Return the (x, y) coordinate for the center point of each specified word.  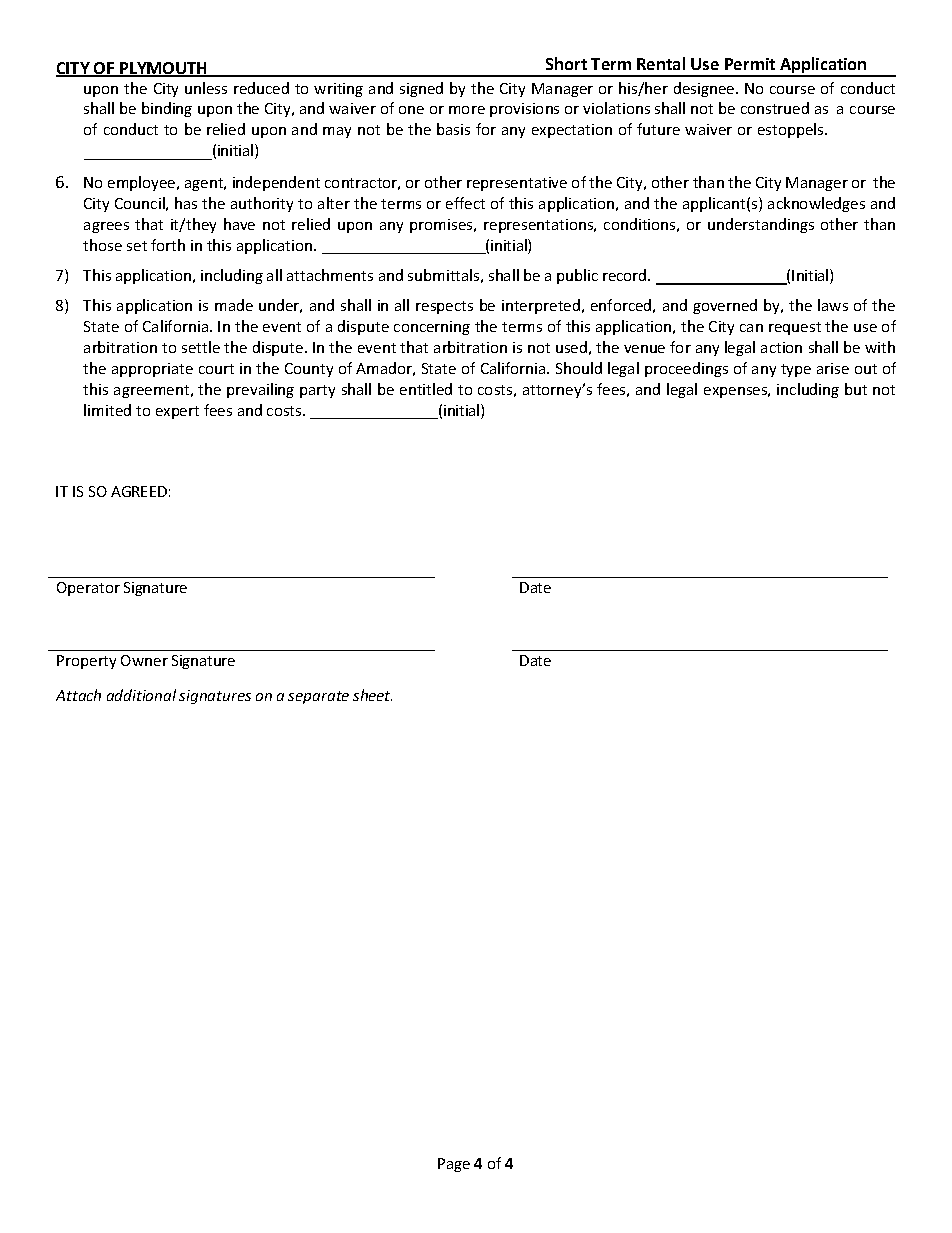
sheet (372, 695)
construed (775, 108)
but (856, 389)
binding (167, 109)
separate (318, 697)
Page (454, 1165)
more (467, 110)
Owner (144, 660)
